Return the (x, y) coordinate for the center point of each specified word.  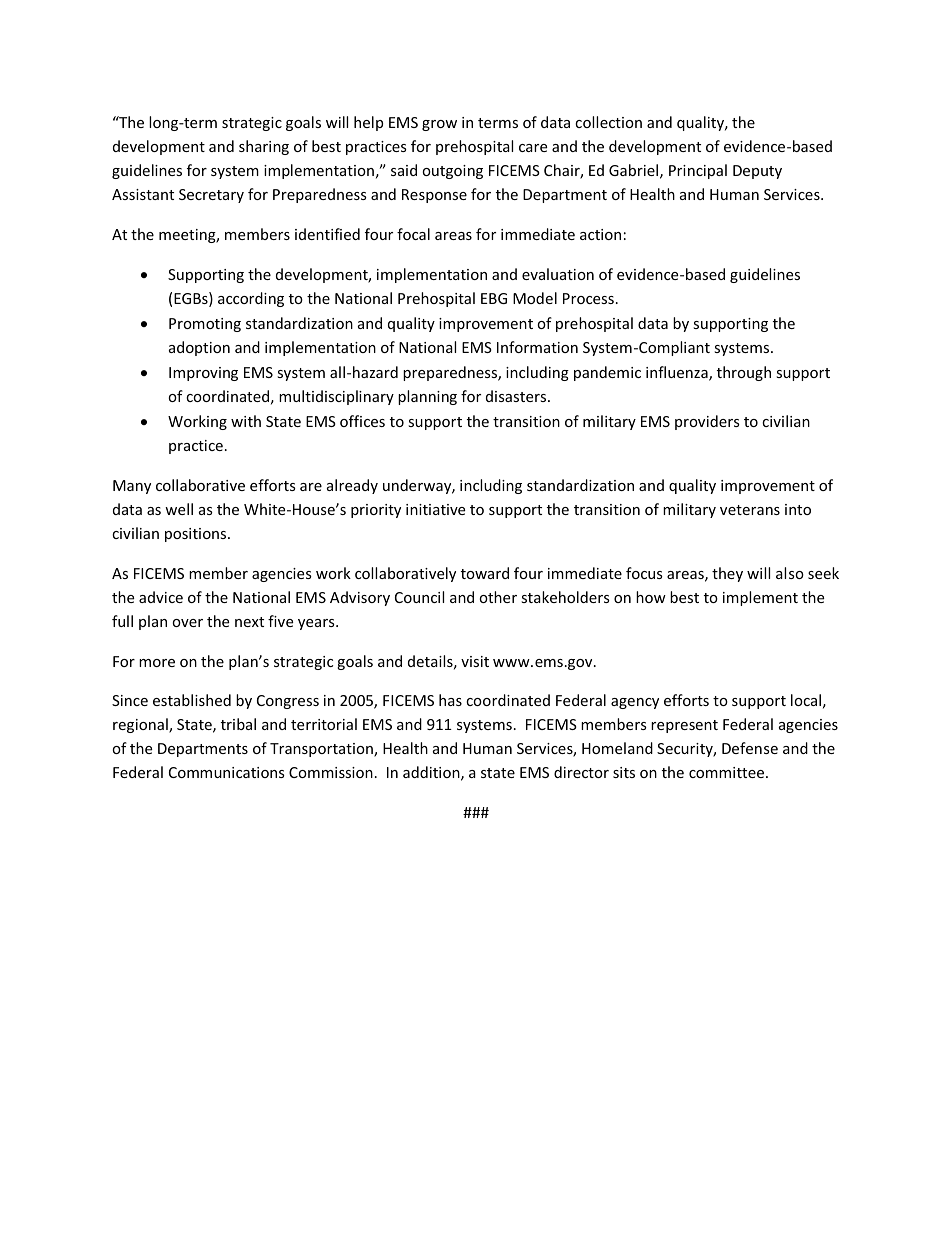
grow (439, 125)
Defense (750, 748)
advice (161, 597)
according (251, 299)
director (581, 772)
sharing (264, 147)
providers (707, 422)
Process (588, 298)
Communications (227, 772)
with (246, 421)
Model (535, 298)
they (727, 574)
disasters (517, 396)
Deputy (757, 172)
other (498, 597)
